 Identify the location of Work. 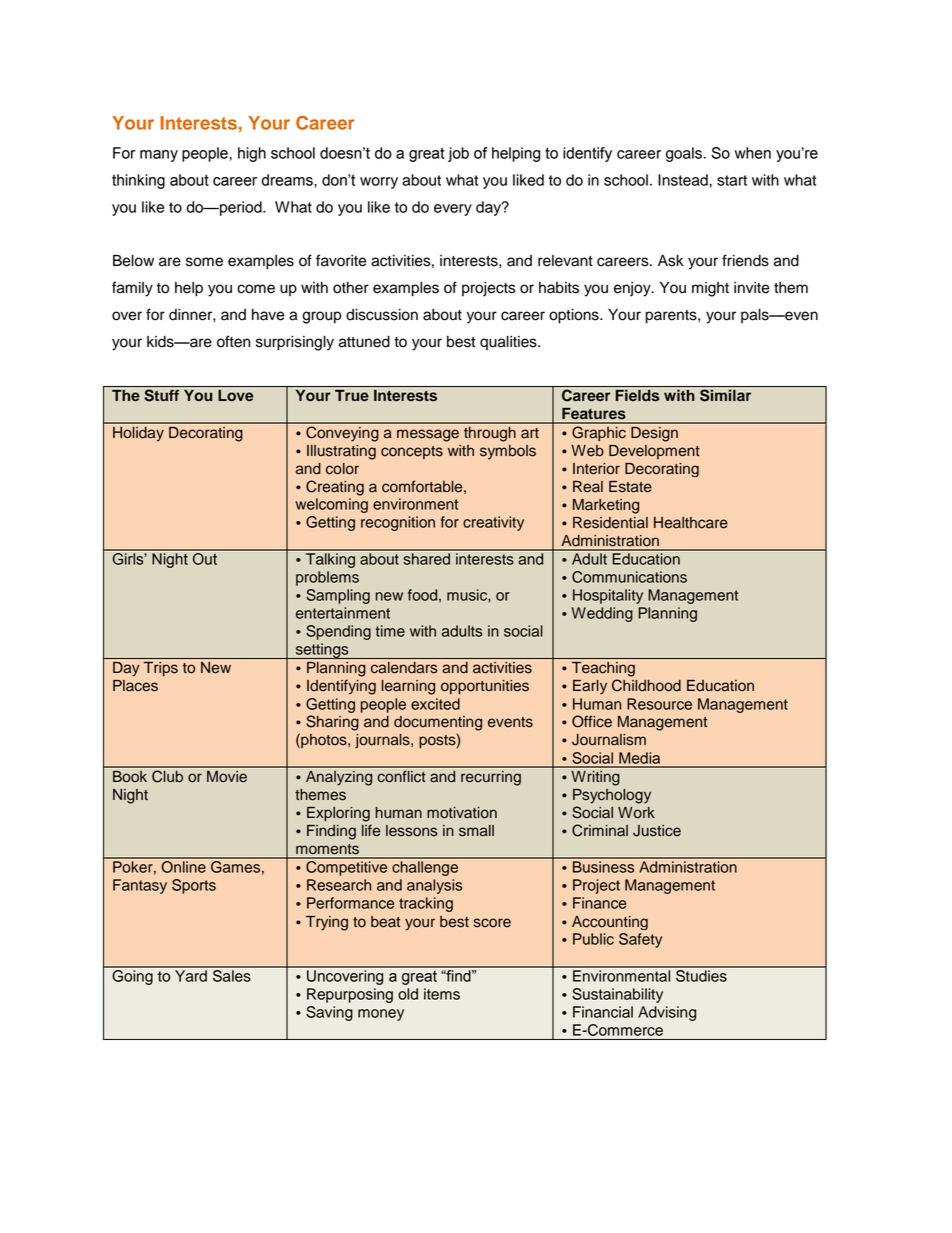
(636, 813).
